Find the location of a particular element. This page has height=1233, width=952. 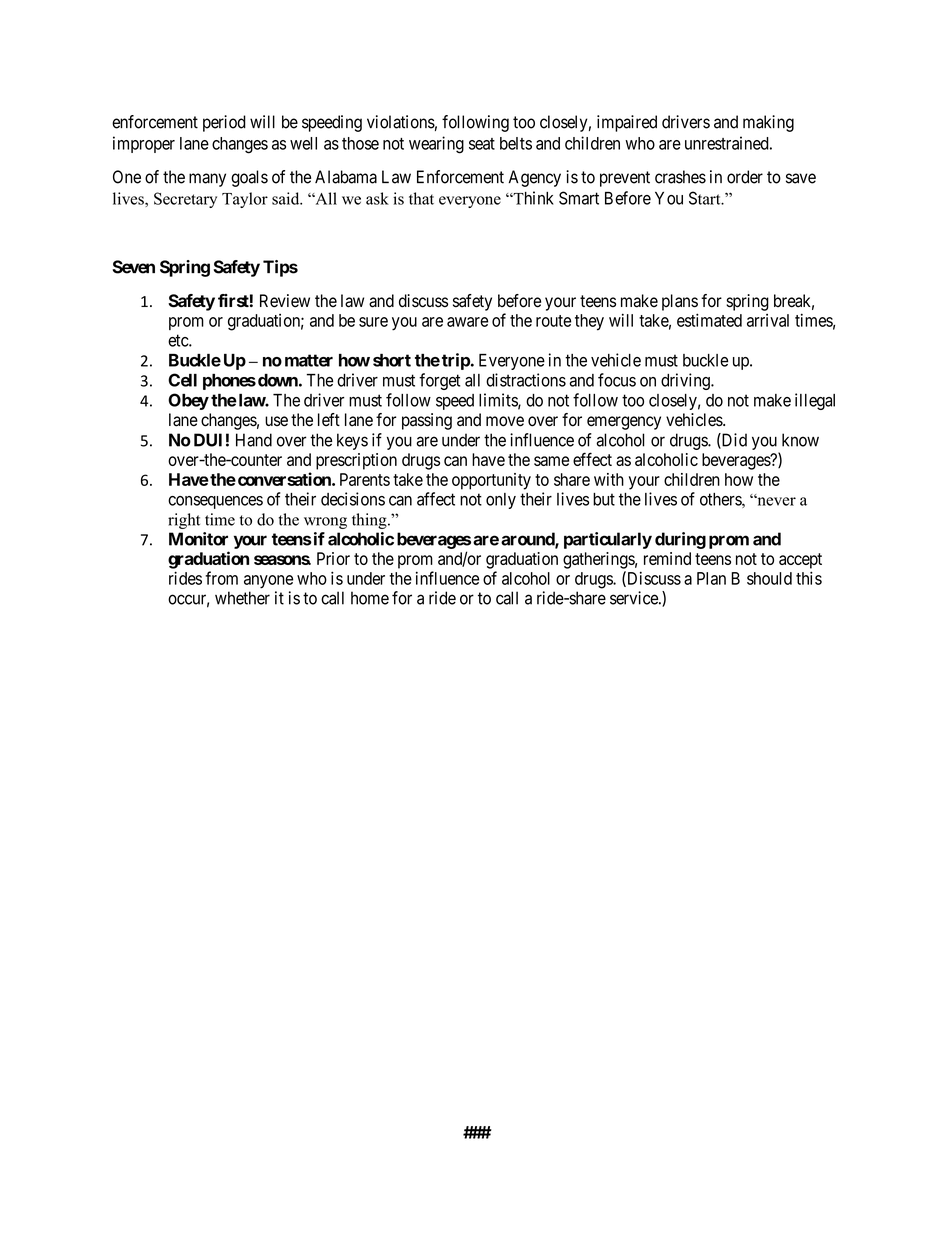

from is located at coordinates (221, 578).
